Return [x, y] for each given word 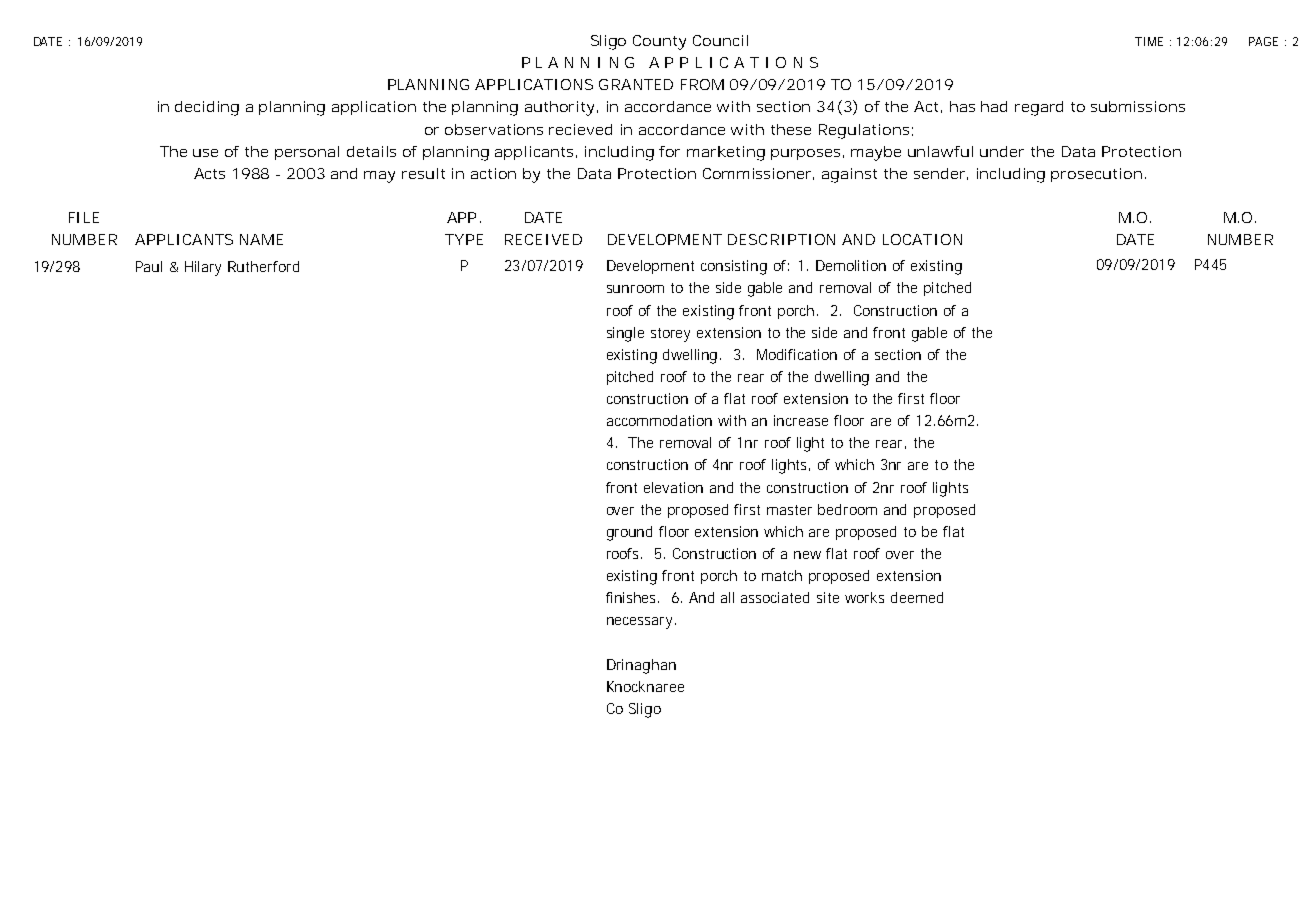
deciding [207, 108]
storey [670, 335]
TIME [1149, 41]
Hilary [203, 268]
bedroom [847, 509]
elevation [673, 487]
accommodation [659, 420]
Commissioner [758, 174]
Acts [209, 173]
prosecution [1096, 175]
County [659, 42]
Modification [797, 354]
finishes [632, 597]
